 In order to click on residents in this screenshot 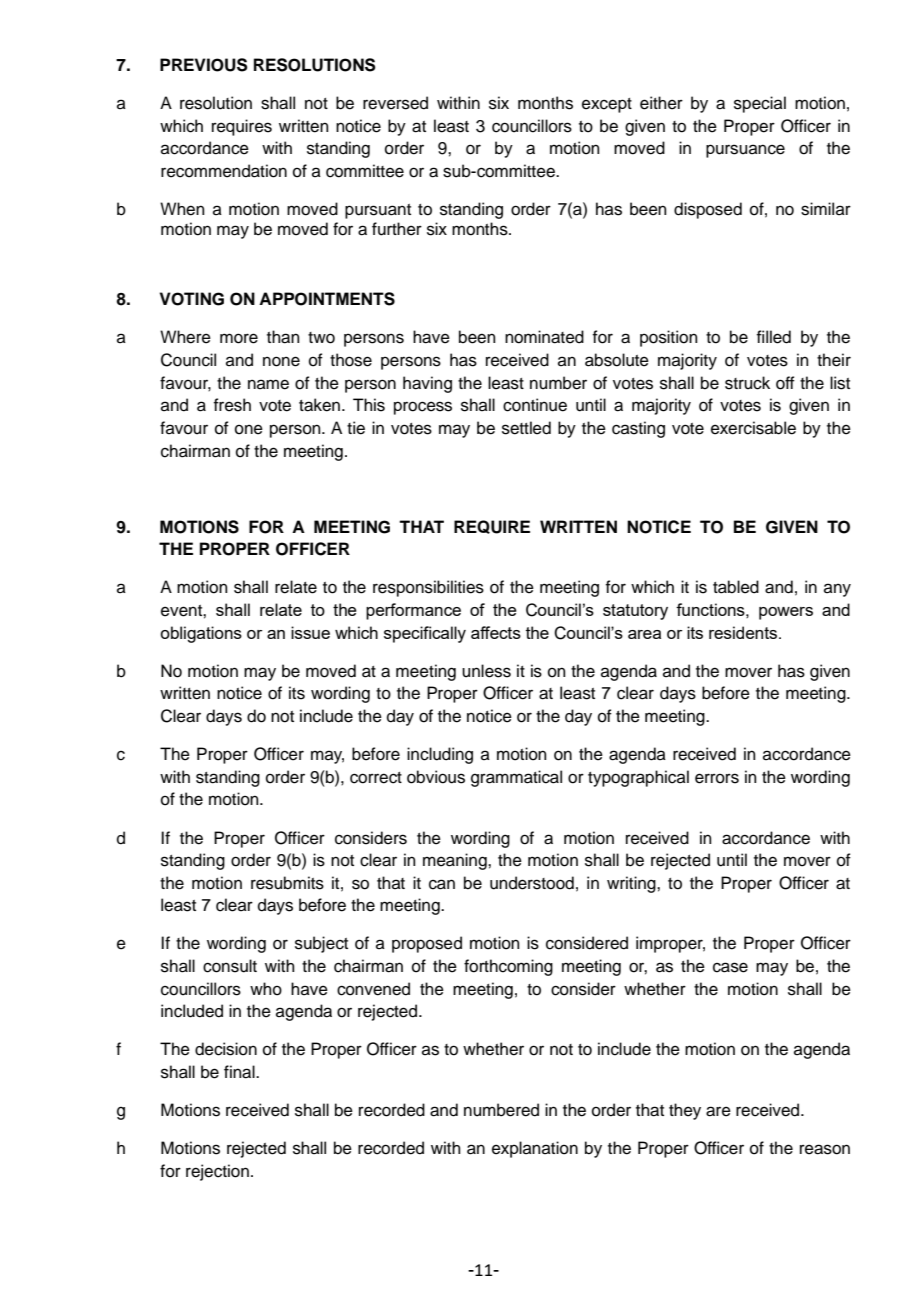, I will do `click(744, 632)`.
